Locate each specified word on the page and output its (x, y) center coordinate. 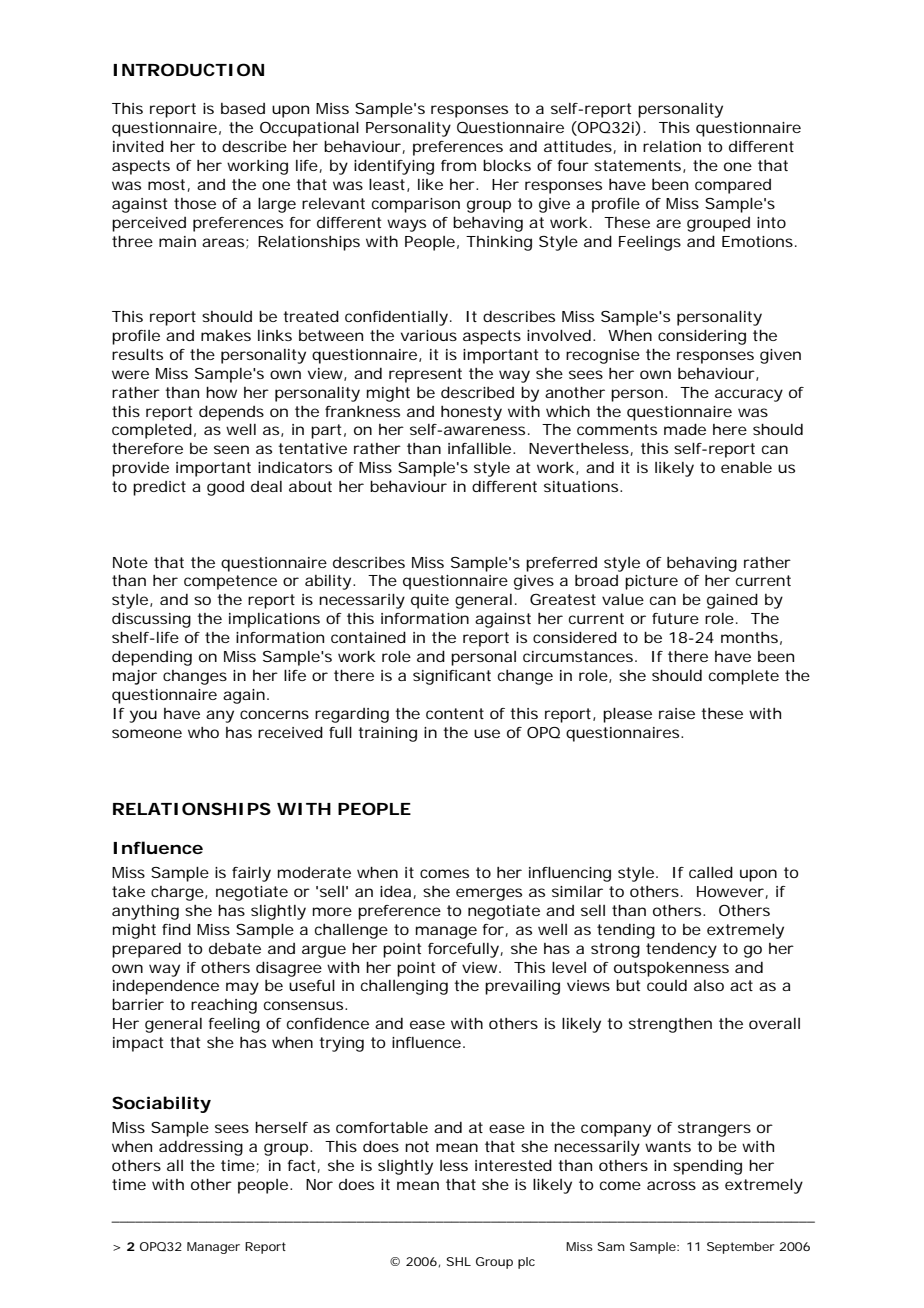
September (741, 1248)
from (458, 165)
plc (526, 1263)
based (243, 108)
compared (733, 186)
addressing (201, 1148)
